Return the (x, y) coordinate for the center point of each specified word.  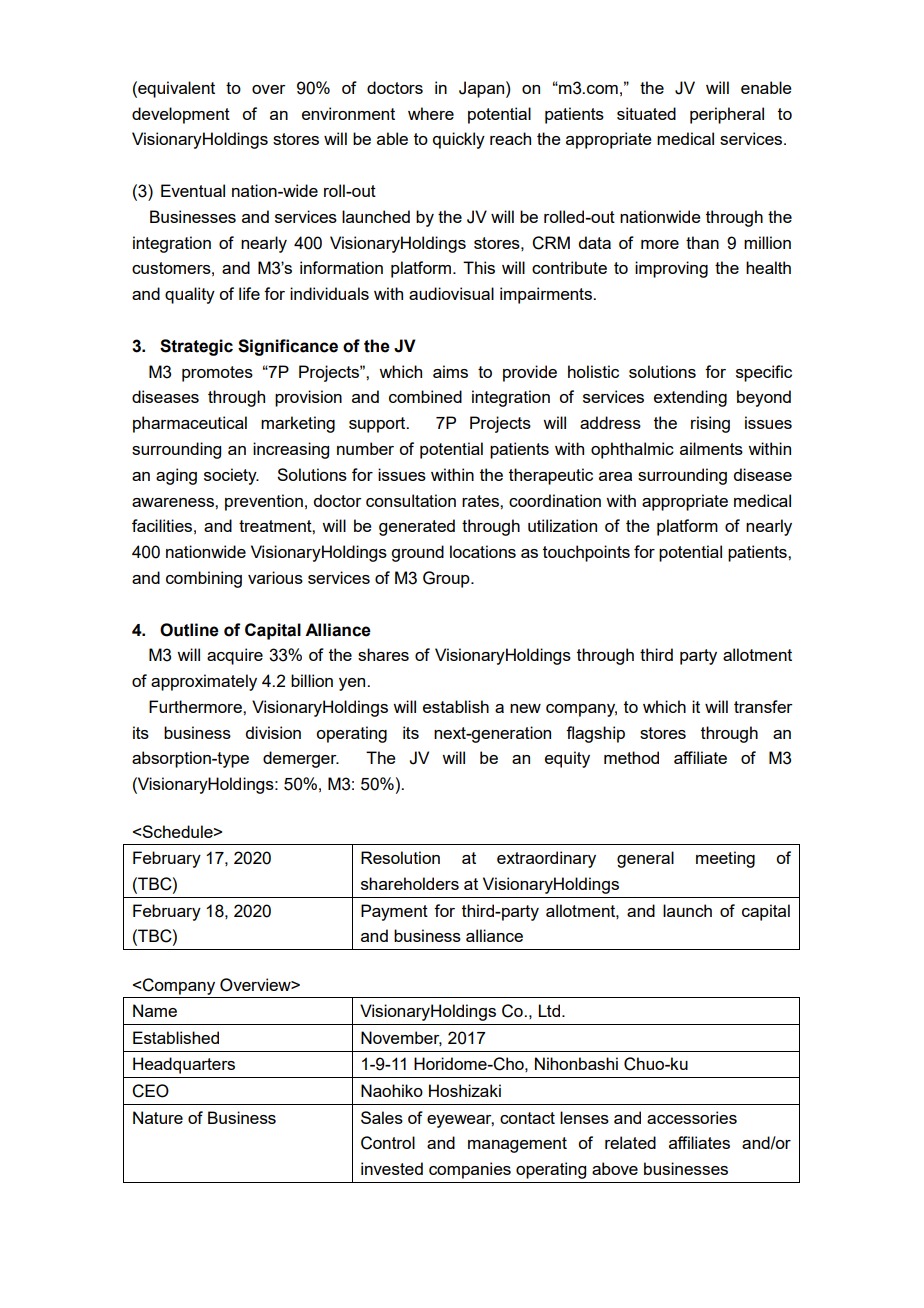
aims (450, 371)
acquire (235, 656)
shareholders (410, 883)
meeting (725, 859)
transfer (763, 706)
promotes (217, 374)
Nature (158, 1117)
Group (447, 579)
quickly (459, 140)
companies (470, 1170)
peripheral (727, 115)
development (181, 115)
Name (155, 1010)
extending (690, 398)
